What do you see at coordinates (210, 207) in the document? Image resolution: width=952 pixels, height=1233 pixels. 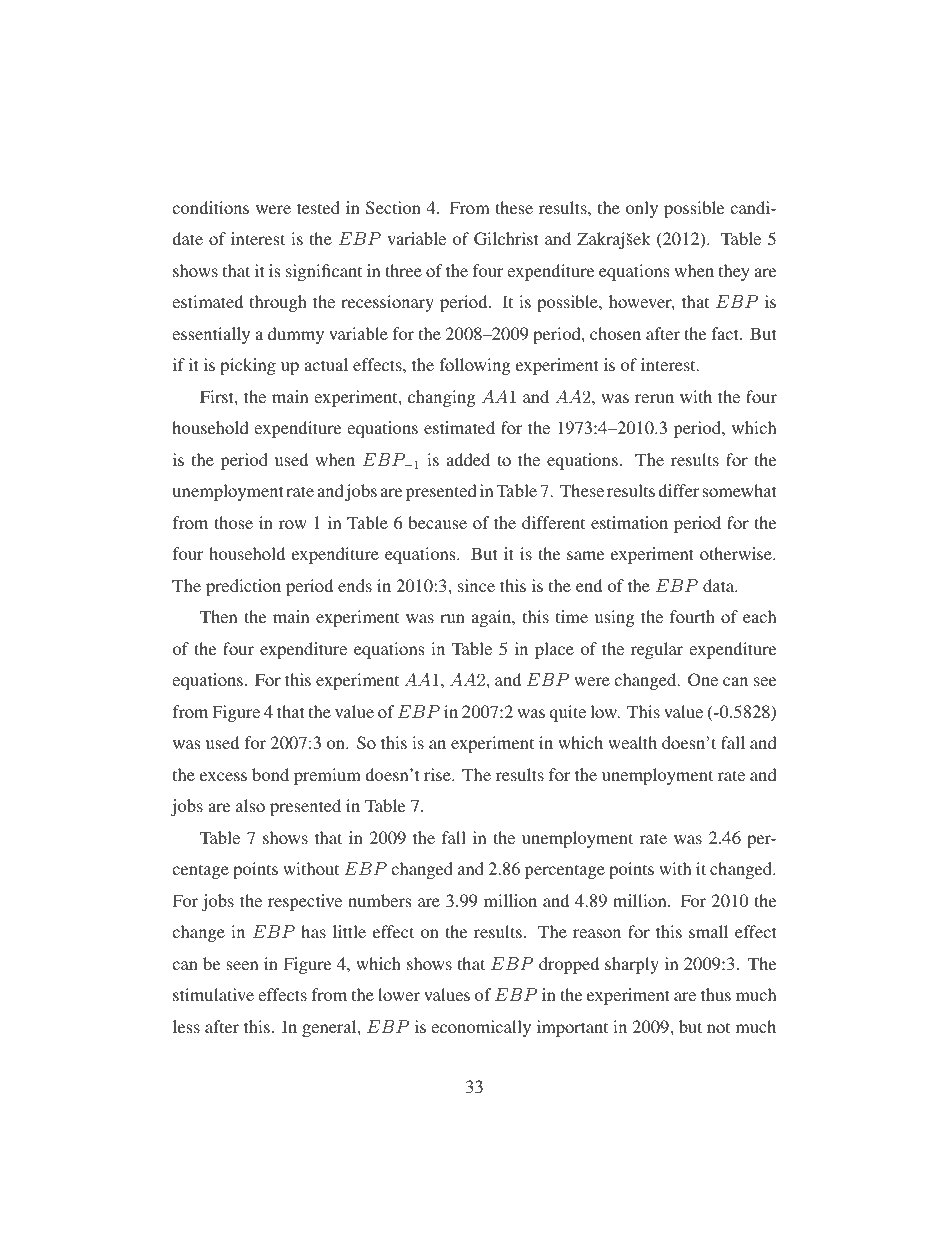 I see `conditions` at bounding box center [210, 207].
